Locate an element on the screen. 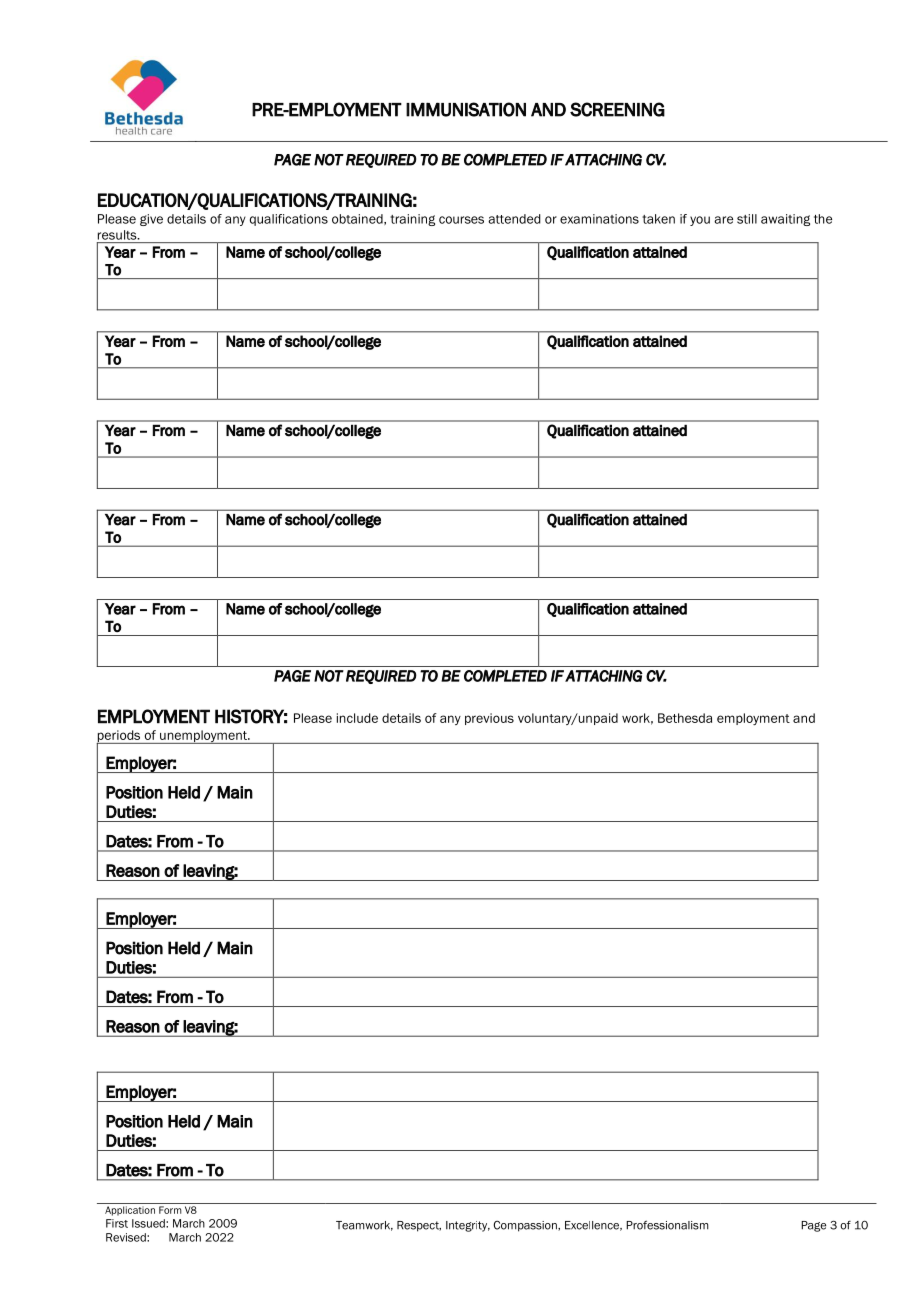  you is located at coordinates (700, 221).
